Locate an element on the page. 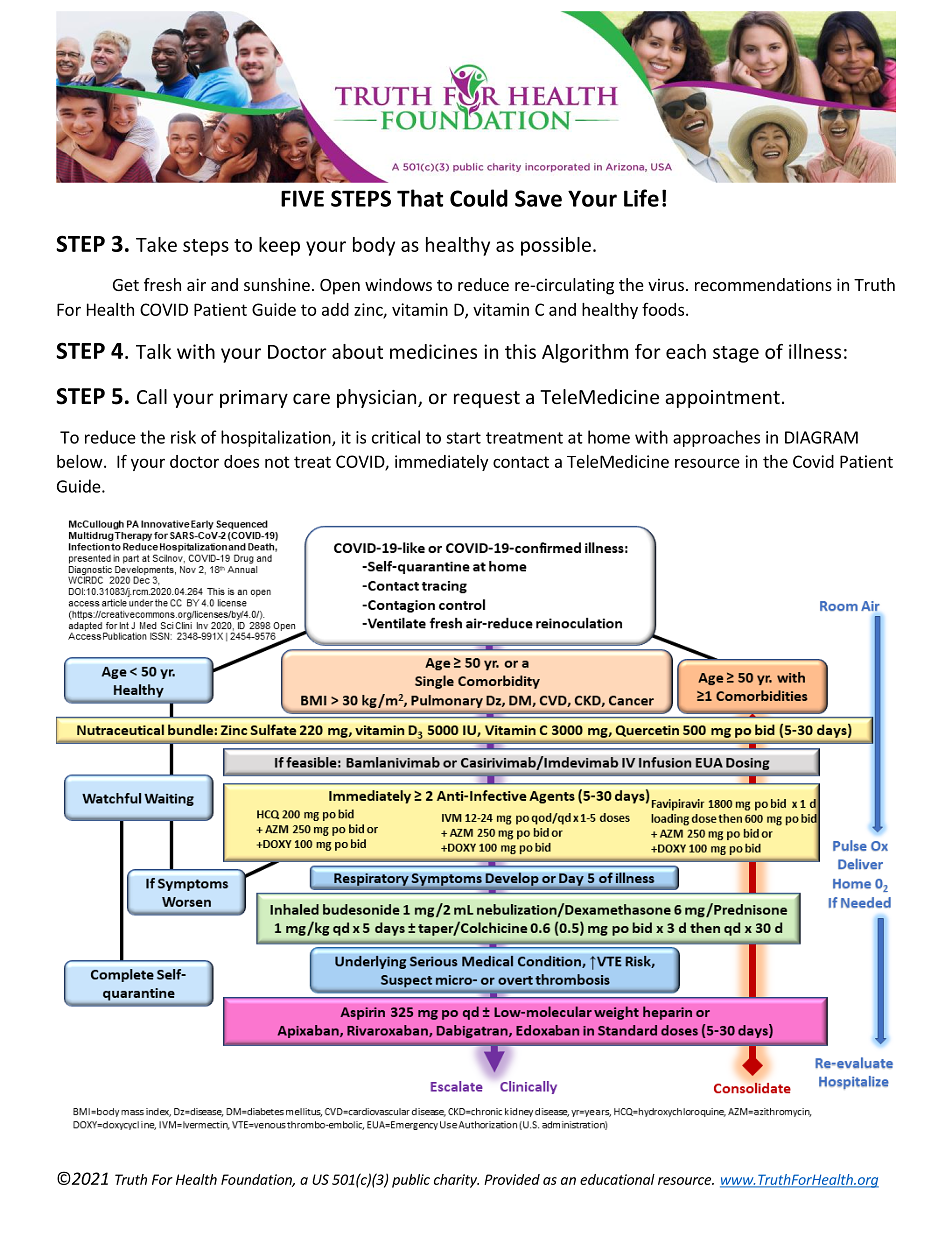 The image size is (952, 1233). Could is located at coordinates (479, 198).
